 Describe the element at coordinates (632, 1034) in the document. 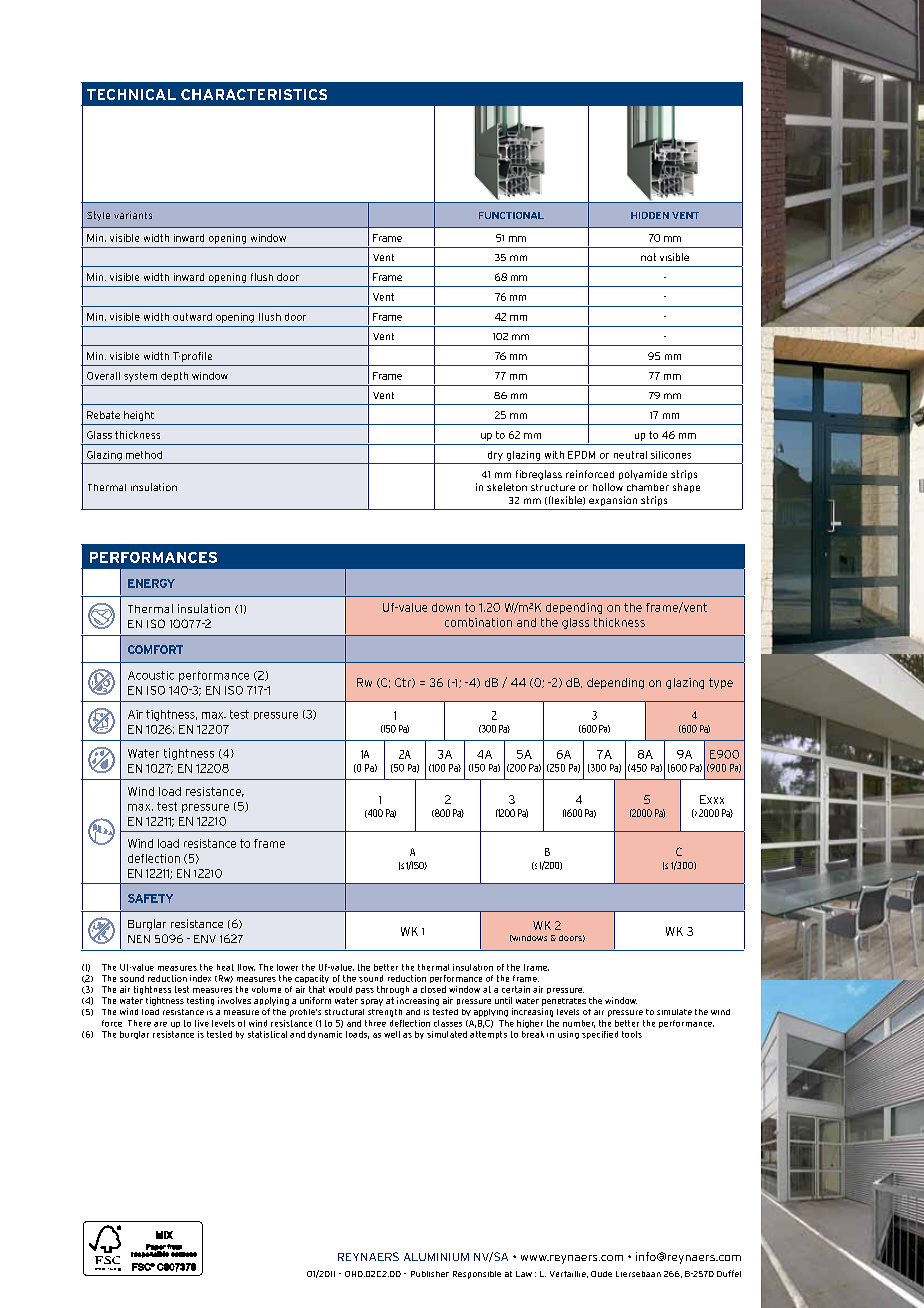

I see `tools` at that location.
